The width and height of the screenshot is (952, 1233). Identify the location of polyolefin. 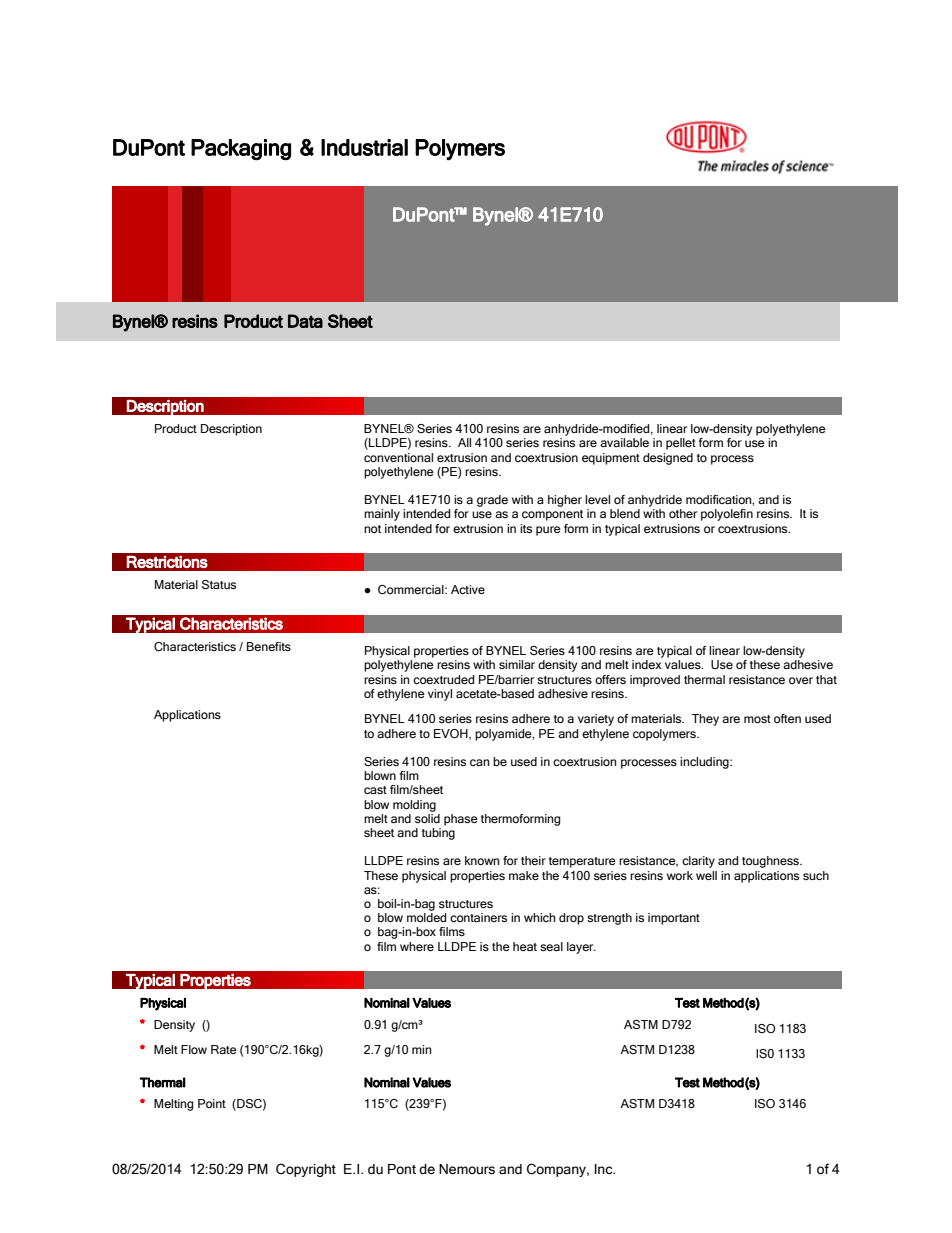
(727, 515).
